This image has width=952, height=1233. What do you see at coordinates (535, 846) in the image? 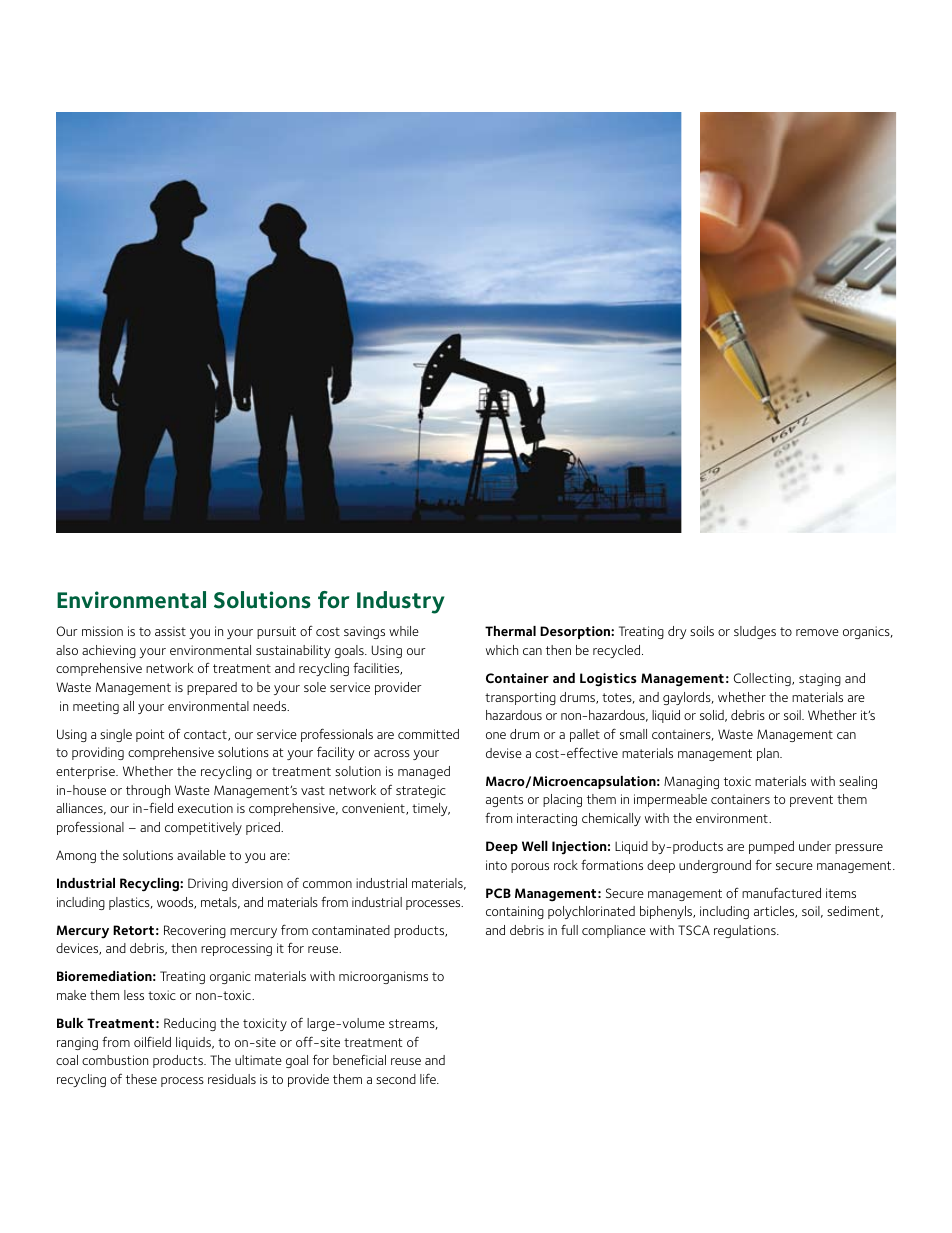
I see `Well` at bounding box center [535, 846].
